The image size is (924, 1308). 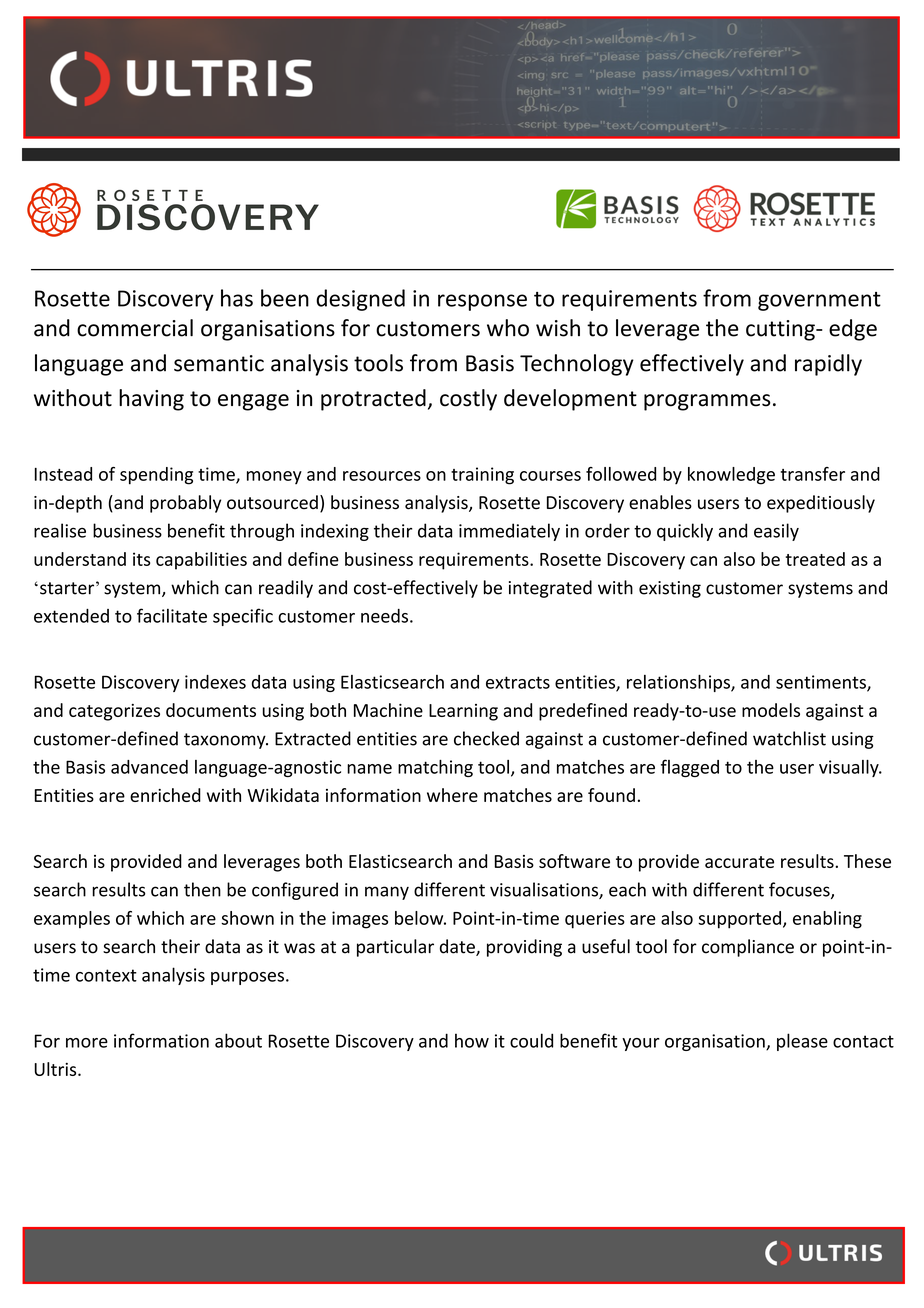 I want to click on response, so click(x=482, y=302).
